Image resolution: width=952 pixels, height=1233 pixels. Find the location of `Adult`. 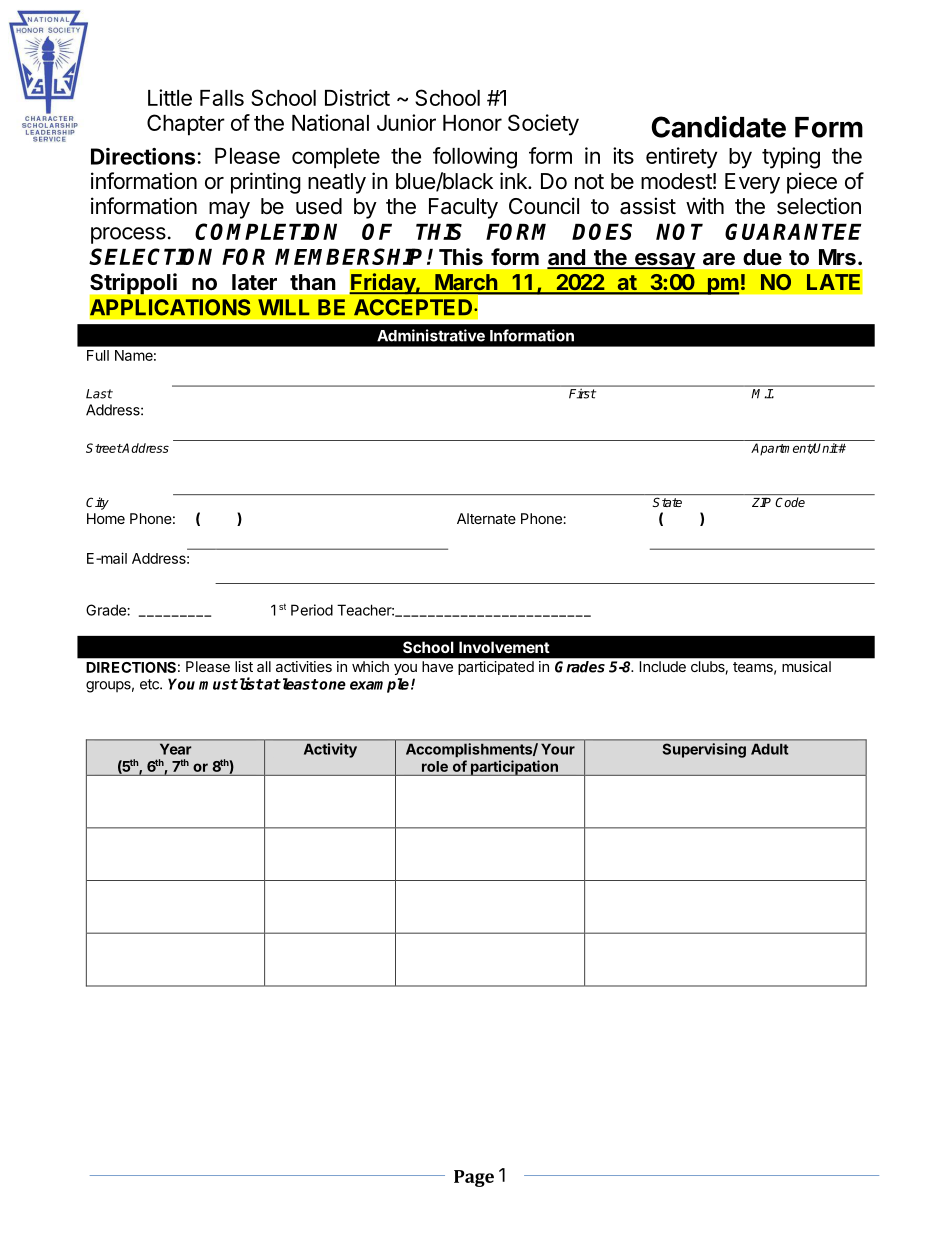

Adult is located at coordinates (769, 749).
